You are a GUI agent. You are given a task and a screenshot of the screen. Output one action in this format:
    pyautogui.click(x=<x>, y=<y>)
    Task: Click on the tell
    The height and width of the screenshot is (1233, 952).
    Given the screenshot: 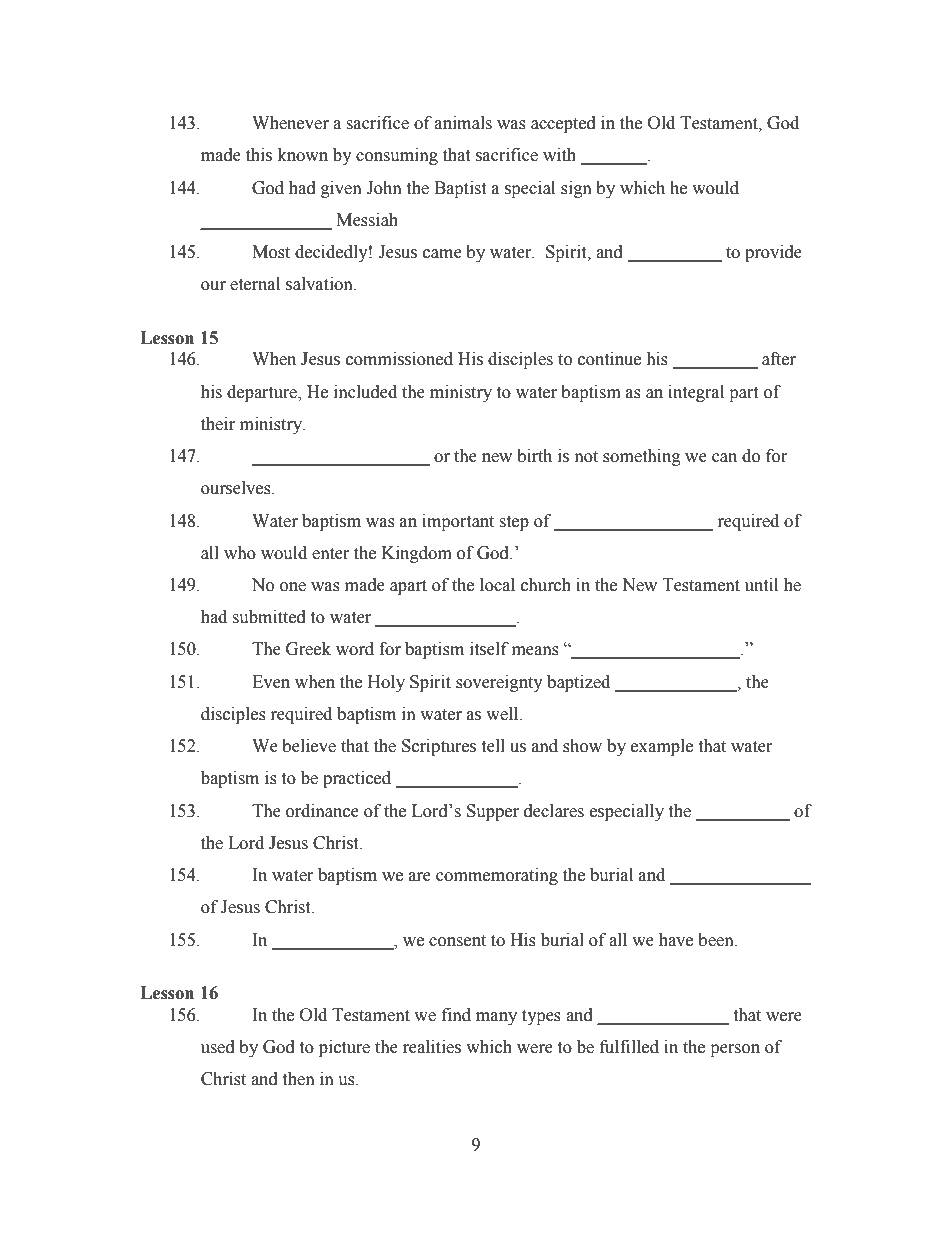 What is the action you would take?
    pyautogui.click(x=493, y=746)
